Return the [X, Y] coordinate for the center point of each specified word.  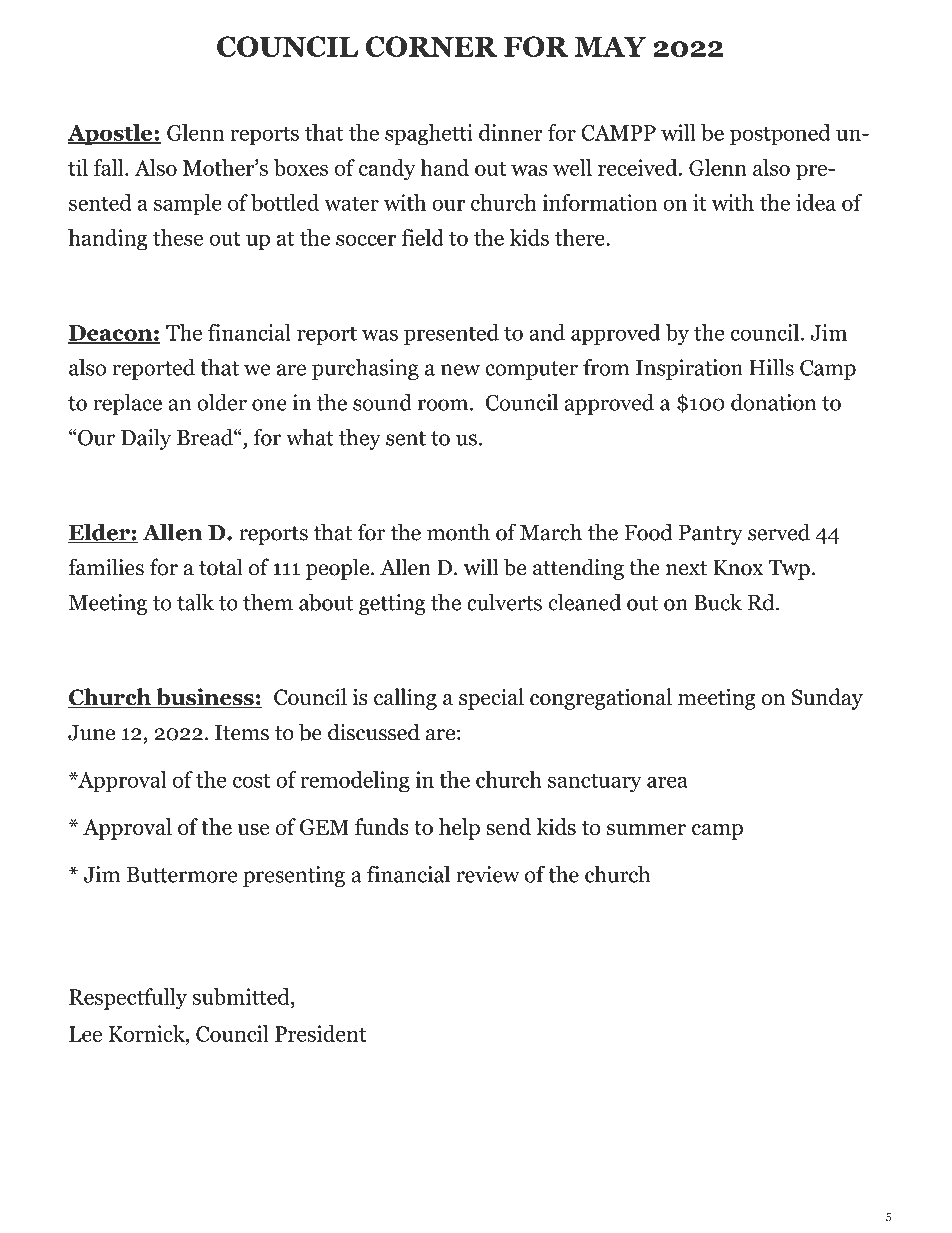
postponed [780, 135]
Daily [146, 439]
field [422, 237]
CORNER [431, 46]
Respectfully [128, 999]
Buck [718, 602]
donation [773, 402]
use [253, 829]
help [459, 829]
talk [195, 602]
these [178, 237]
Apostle [111, 135]
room [444, 405]
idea [816, 202]
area [667, 782]
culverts [504, 602]
